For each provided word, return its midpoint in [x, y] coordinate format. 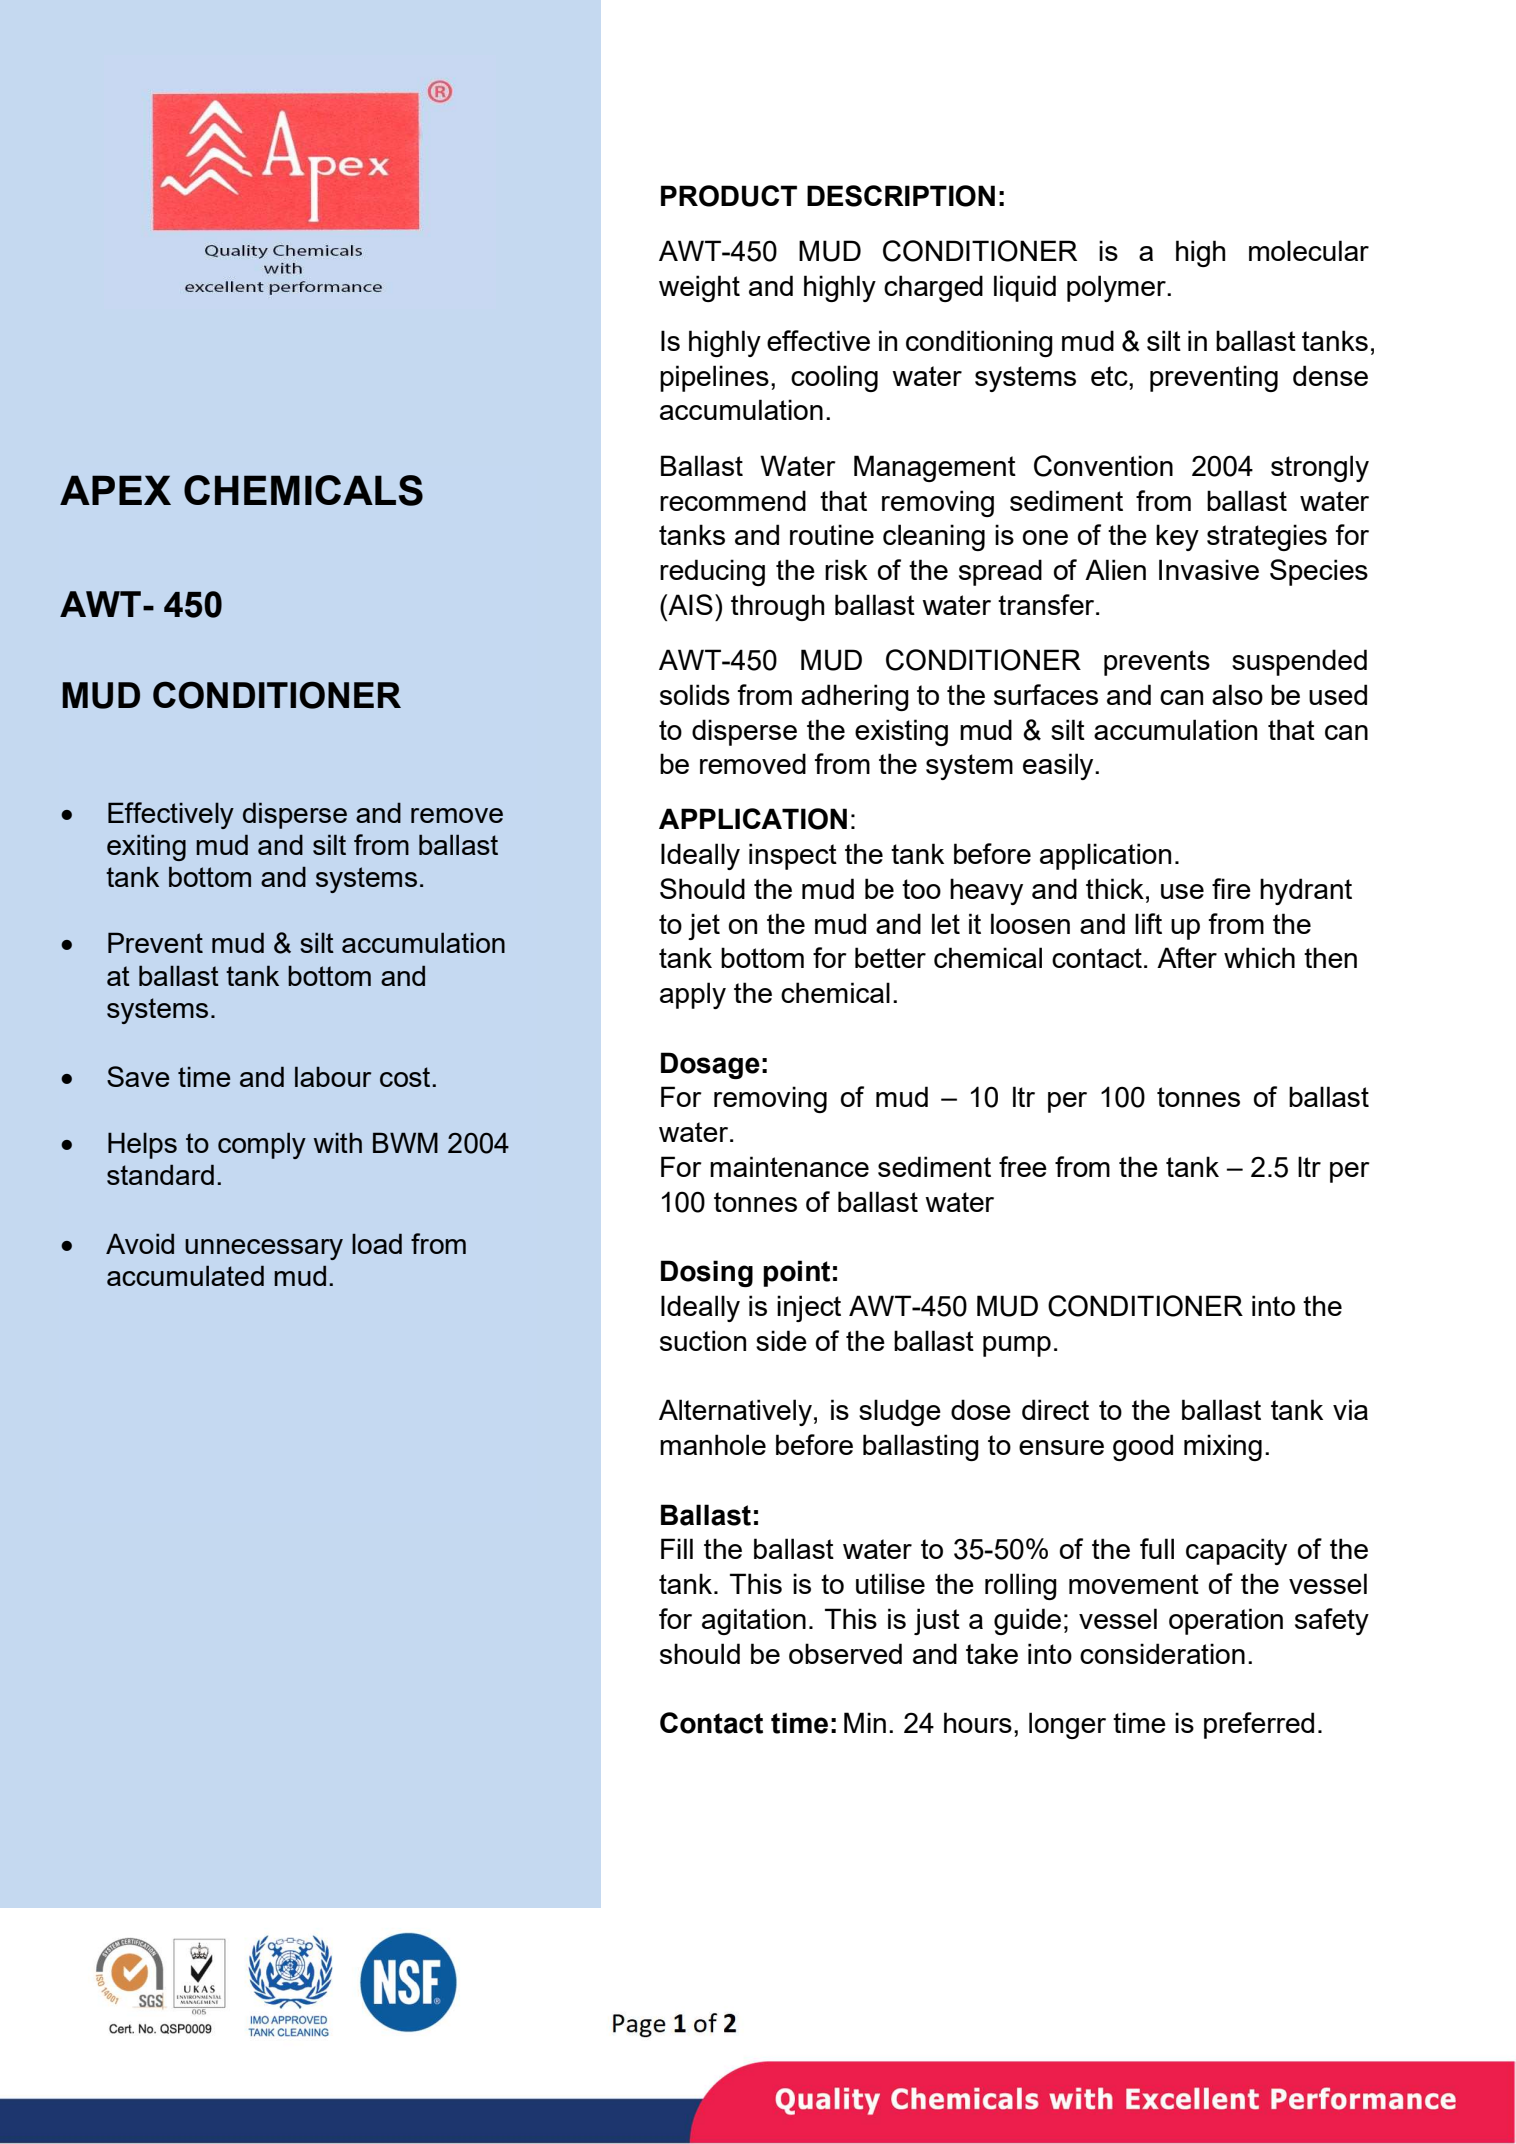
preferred [1259, 1725]
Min [865, 1722]
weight [699, 288]
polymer [1117, 288]
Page [639, 2025]
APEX [115, 490]
